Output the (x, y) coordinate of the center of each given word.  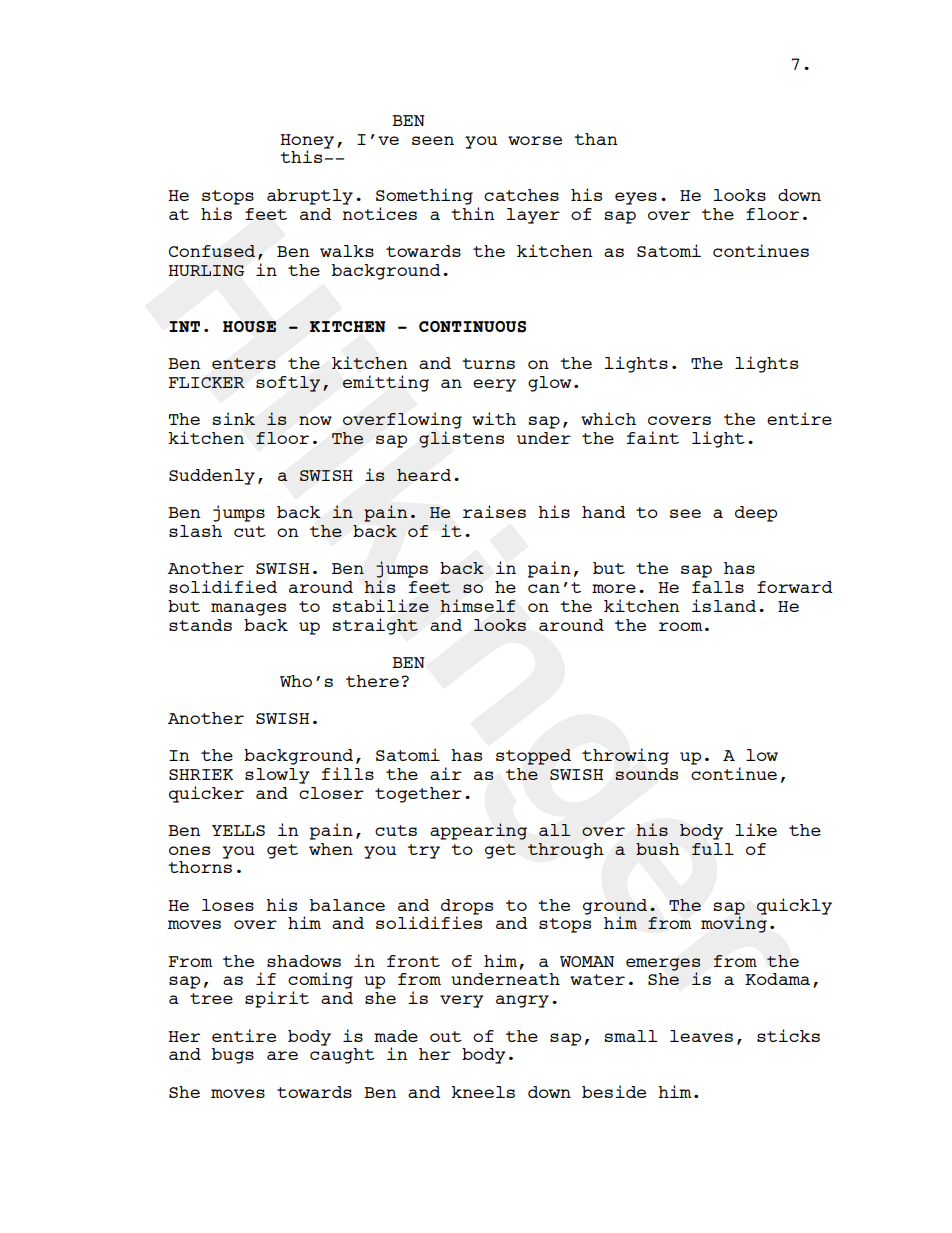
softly (288, 384)
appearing (478, 831)
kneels (483, 1092)
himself (478, 605)
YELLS (238, 830)
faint (653, 437)
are (282, 1055)
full (713, 849)
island (724, 605)
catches (521, 195)
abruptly (310, 197)
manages (248, 609)
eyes (636, 198)
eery (494, 385)
